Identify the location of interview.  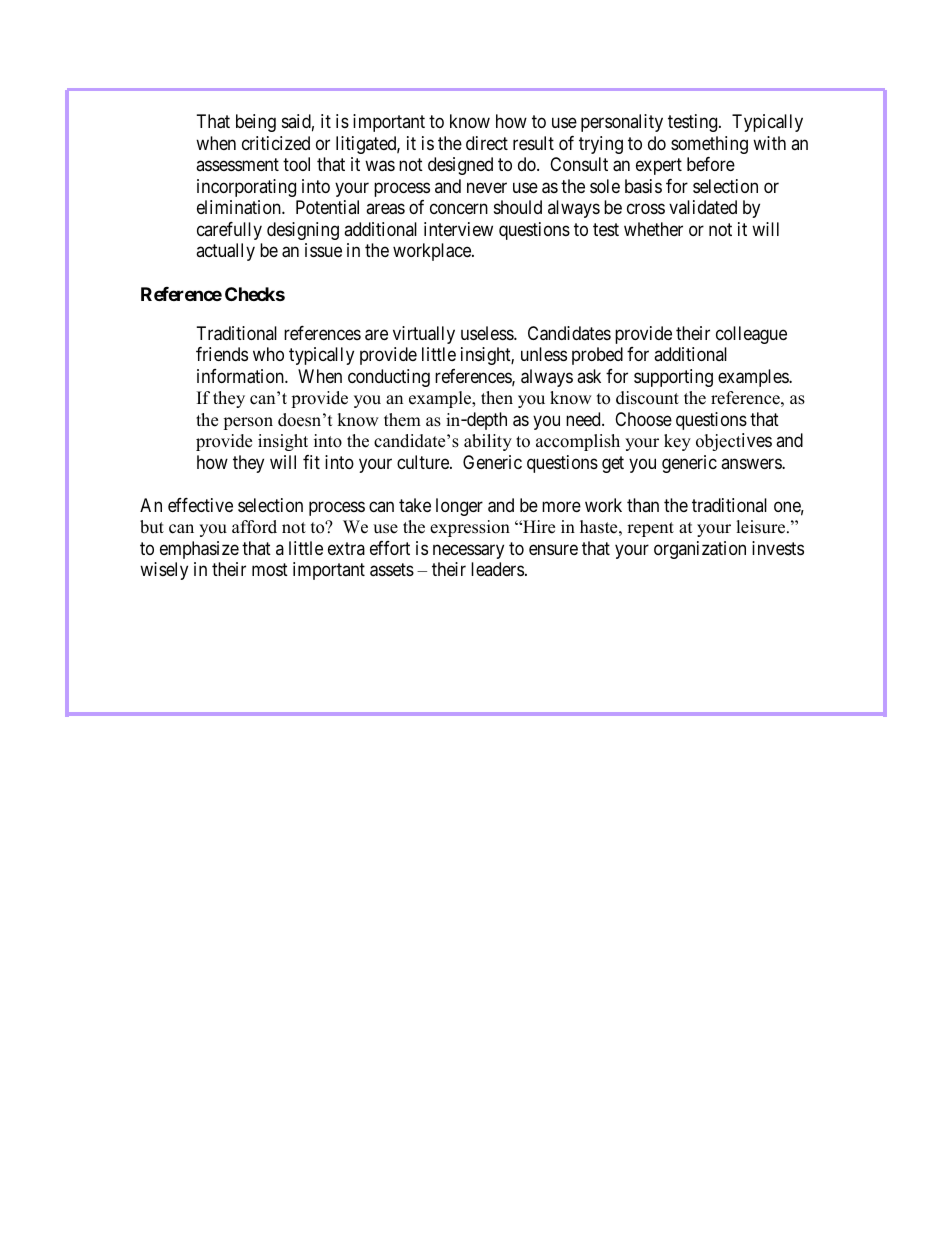
(458, 229).
